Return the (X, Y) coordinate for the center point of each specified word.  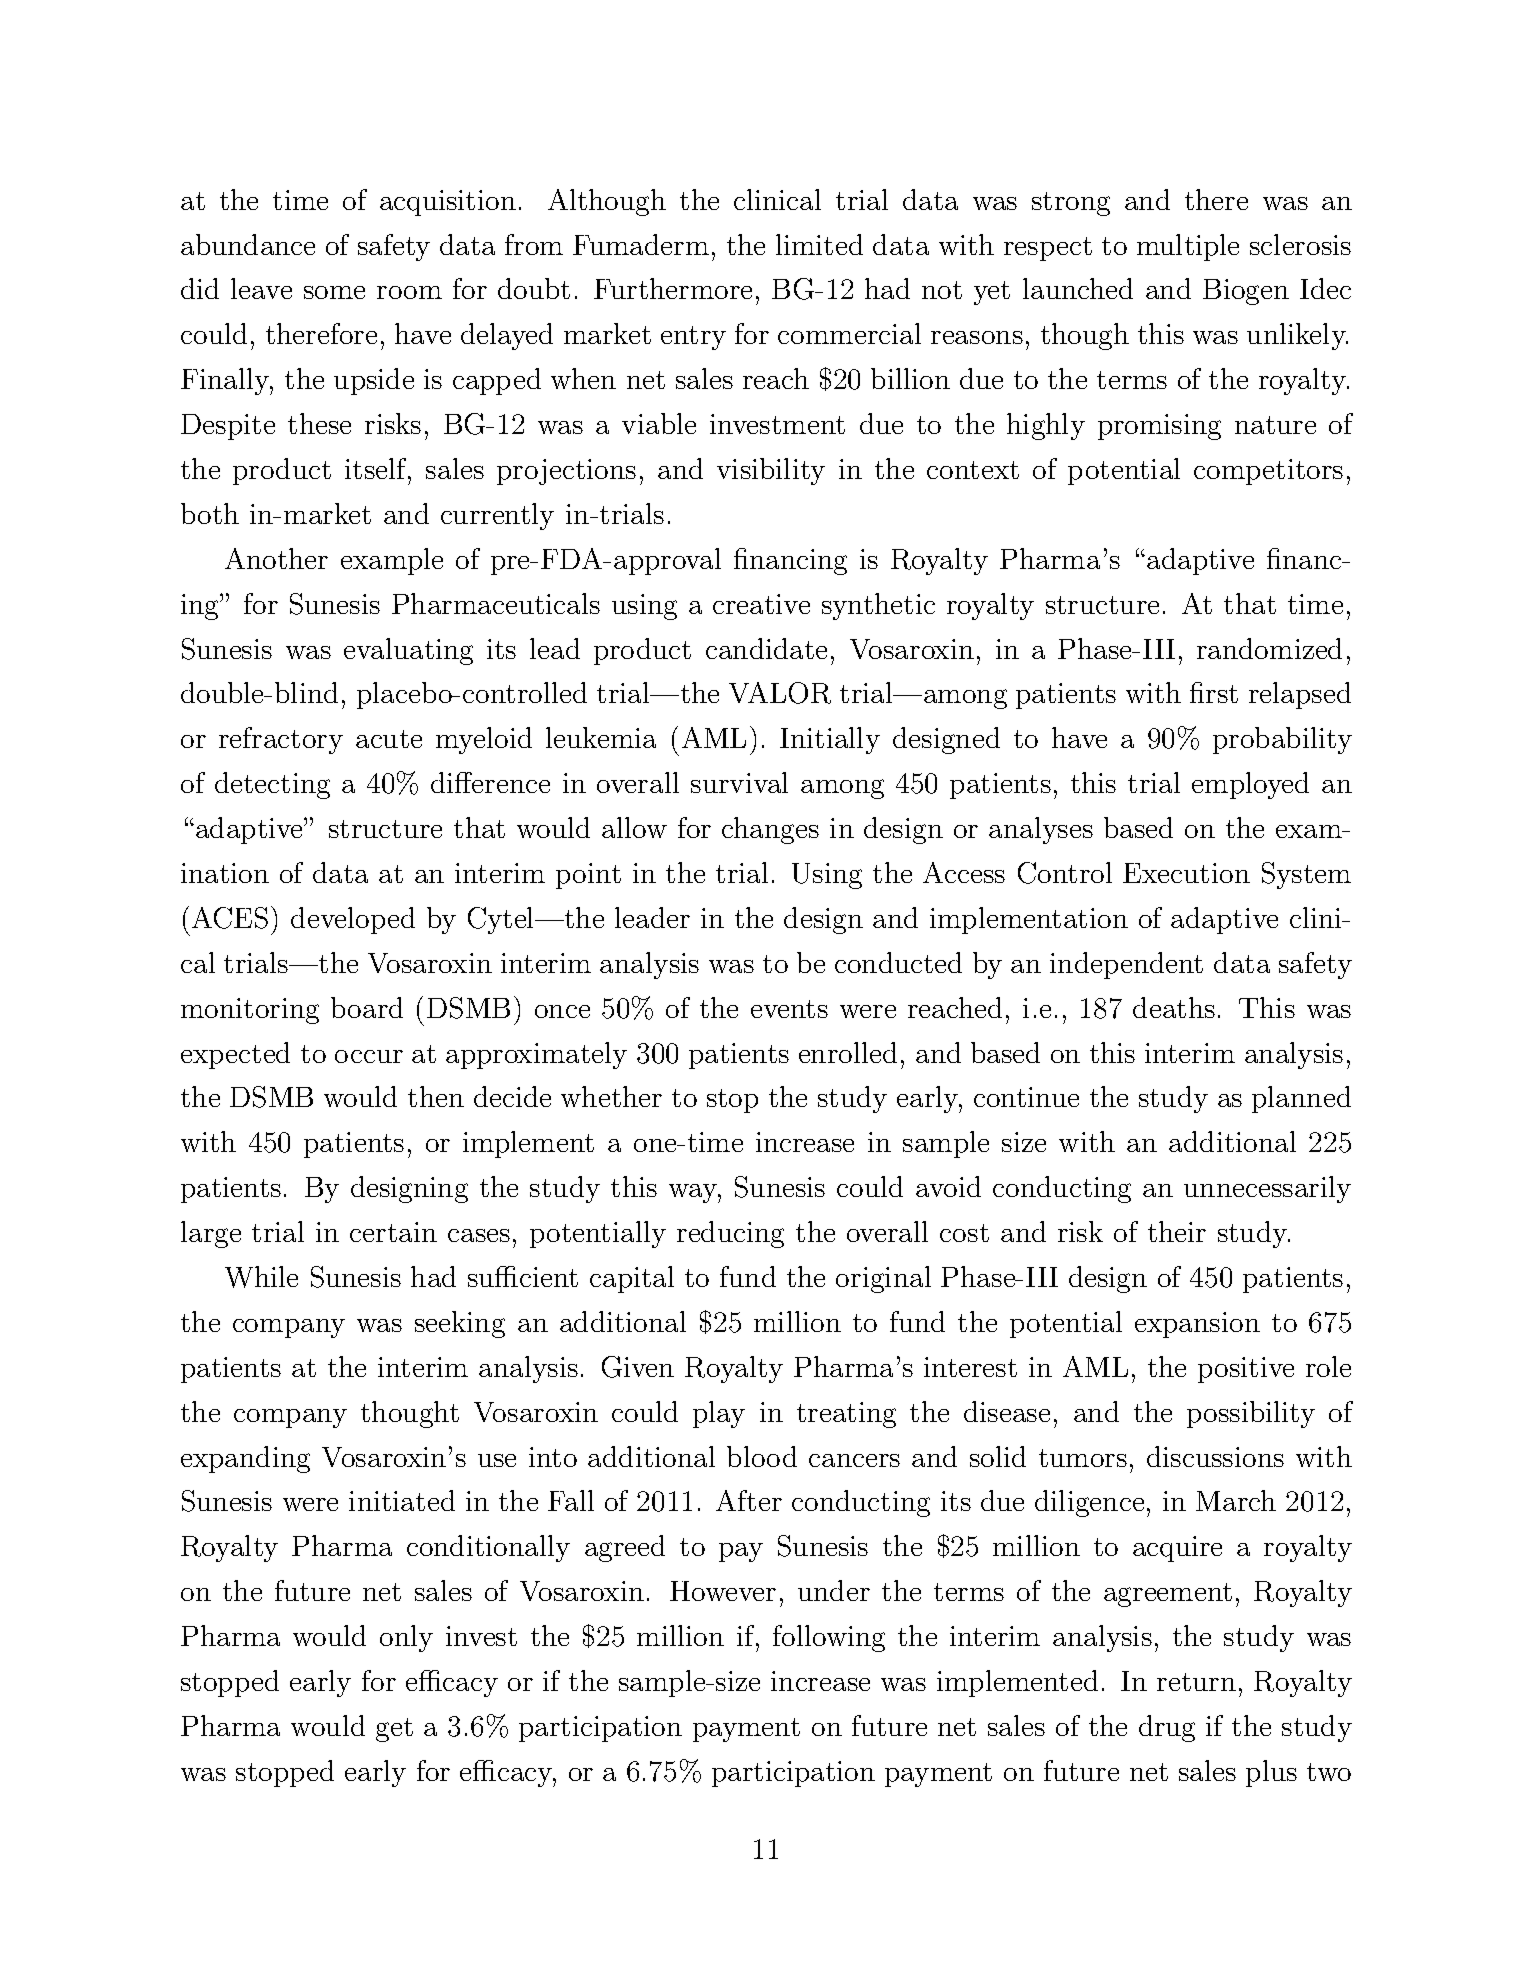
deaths (1174, 1007)
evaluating (408, 651)
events (789, 1009)
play (719, 1414)
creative (761, 604)
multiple (1188, 247)
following (829, 1638)
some (334, 292)
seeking (460, 1324)
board (367, 1007)
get (394, 1730)
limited (819, 244)
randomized (1269, 648)
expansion (1197, 1325)
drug (1167, 1728)
